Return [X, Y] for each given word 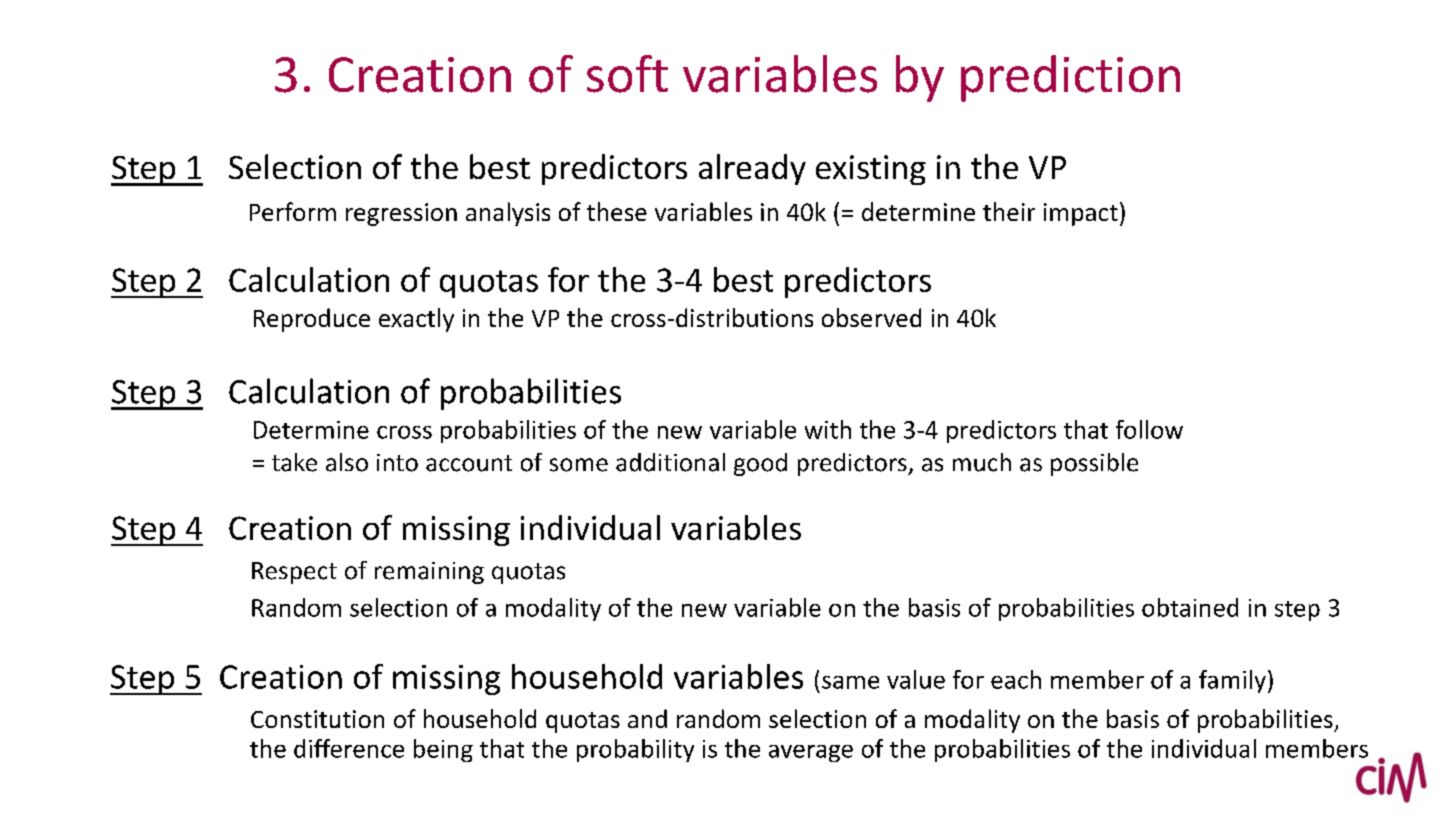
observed [871, 317]
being [443, 750]
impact [1081, 214]
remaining [429, 573]
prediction [1070, 78]
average [811, 753]
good [760, 464]
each [1016, 679]
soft [627, 74]
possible [1094, 464]
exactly [416, 320]
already [752, 169]
